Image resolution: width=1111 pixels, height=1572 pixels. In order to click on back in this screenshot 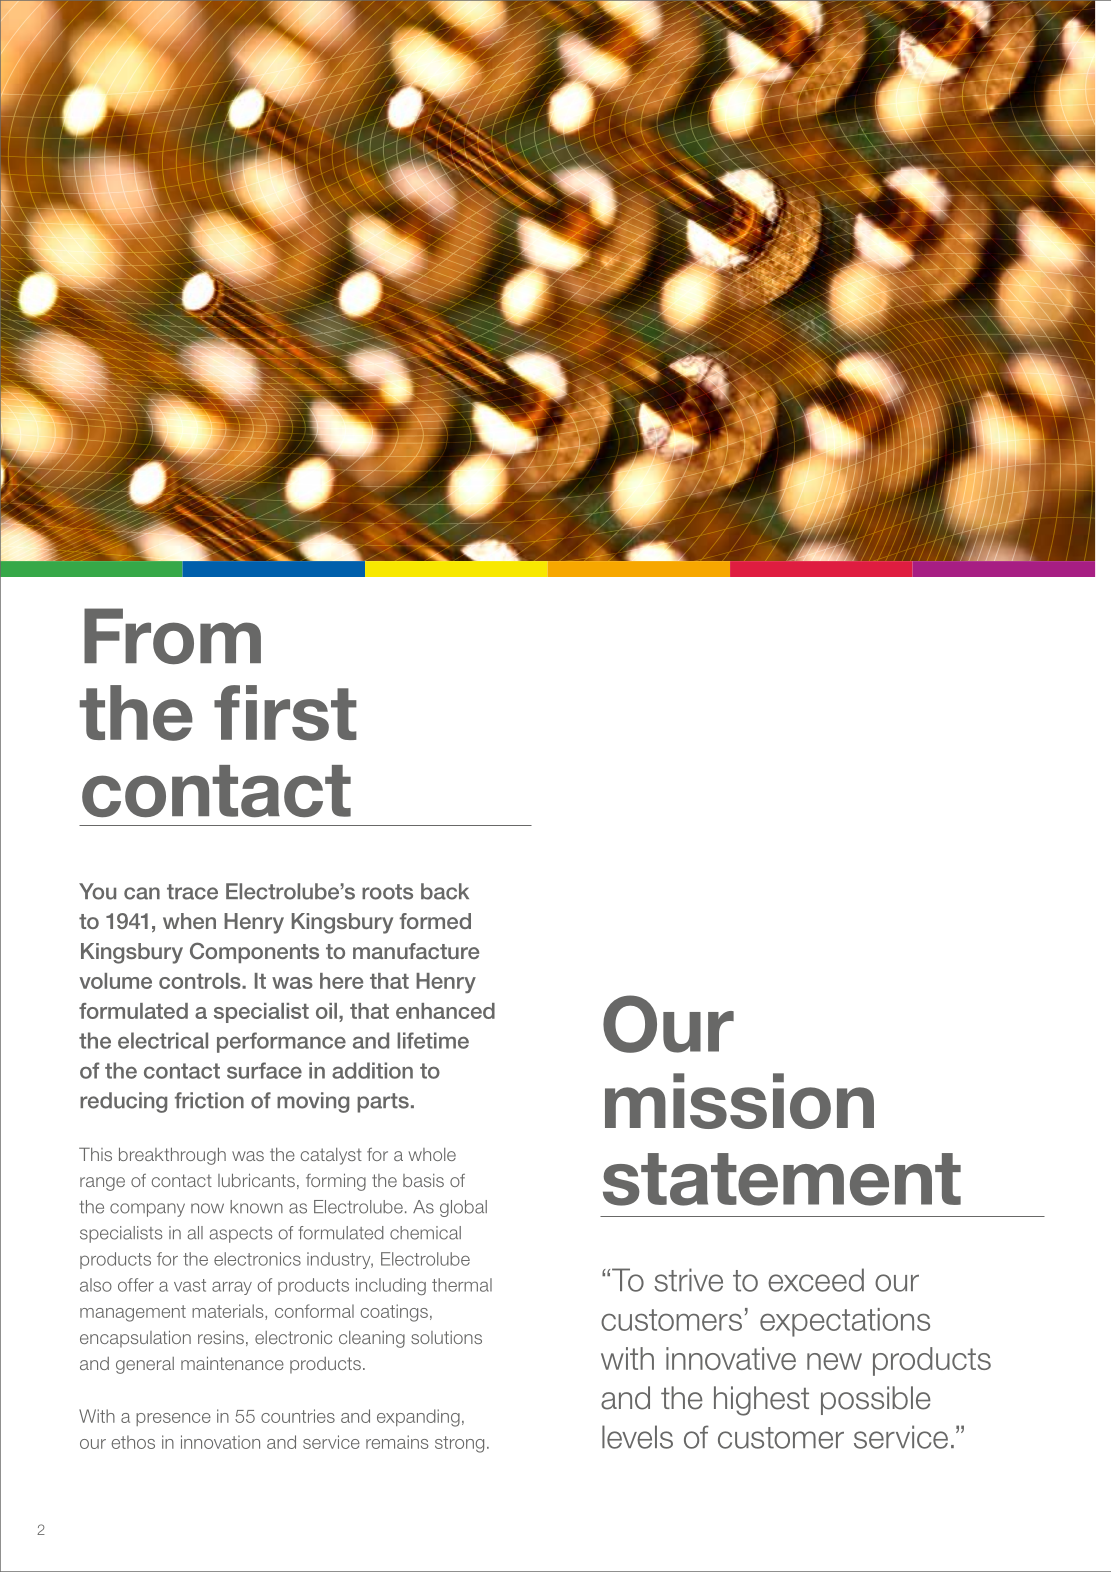, I will do `click(445, 891)`.
